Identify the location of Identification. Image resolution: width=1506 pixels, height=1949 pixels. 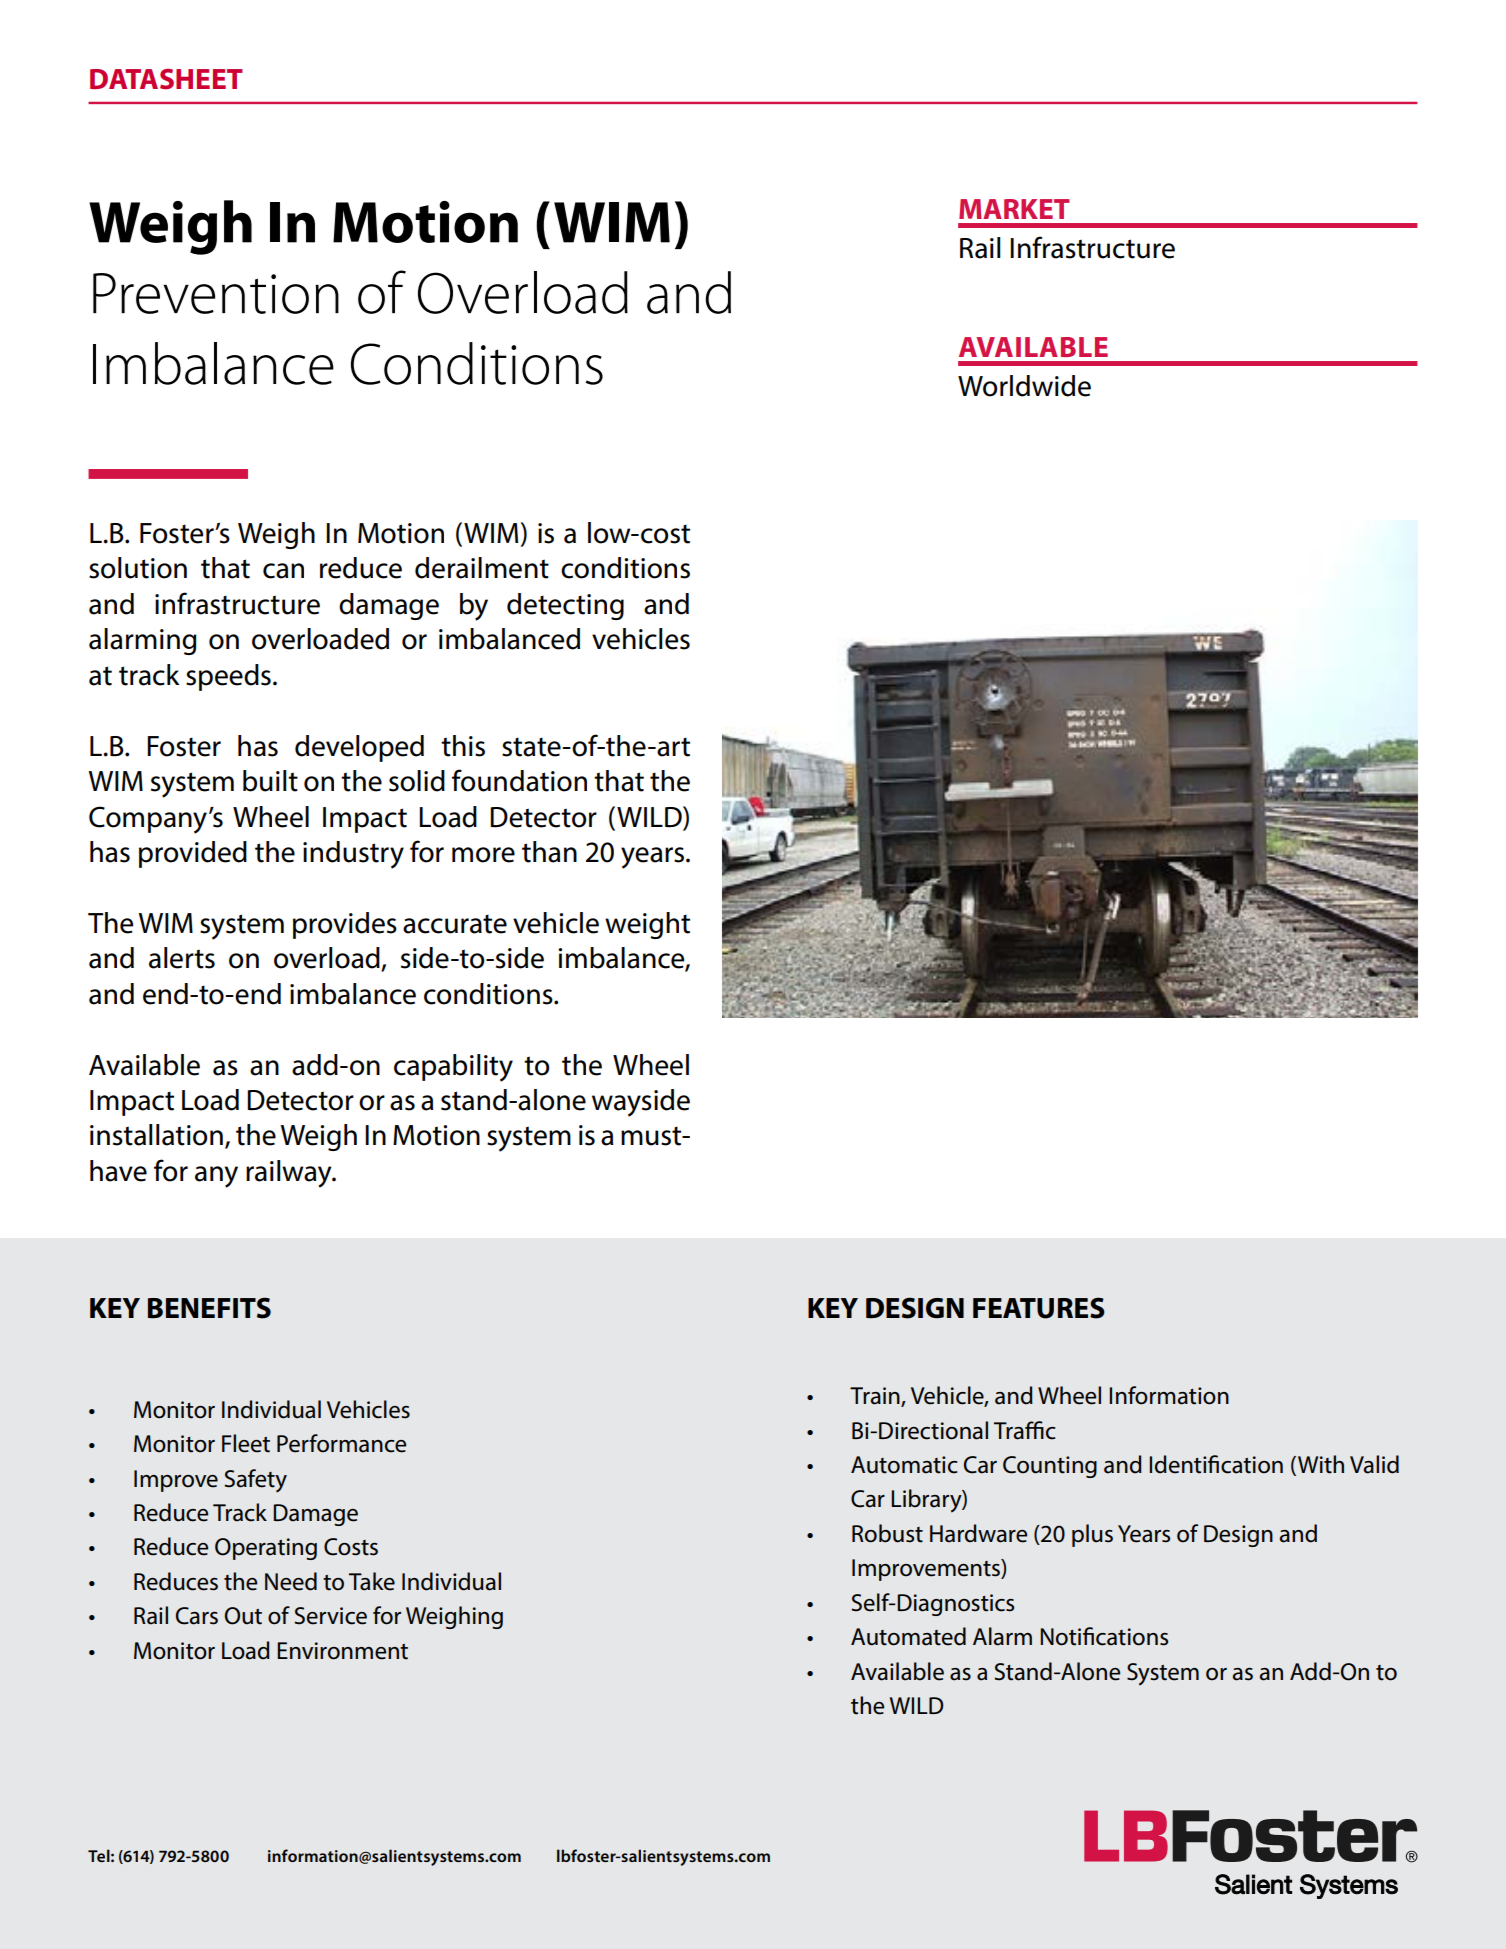
(1216, 1464).
